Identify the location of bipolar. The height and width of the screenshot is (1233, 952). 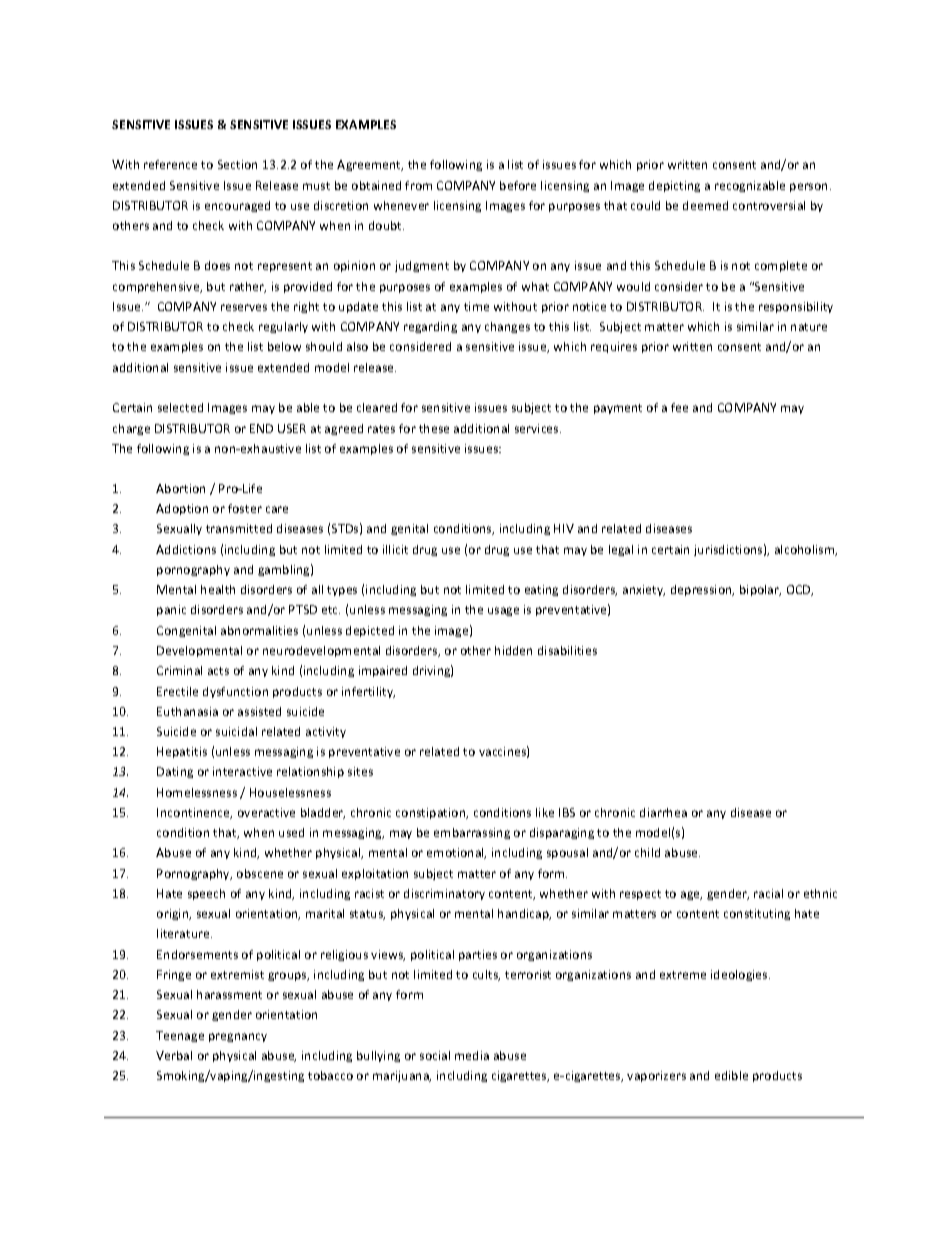
(760, 590).
